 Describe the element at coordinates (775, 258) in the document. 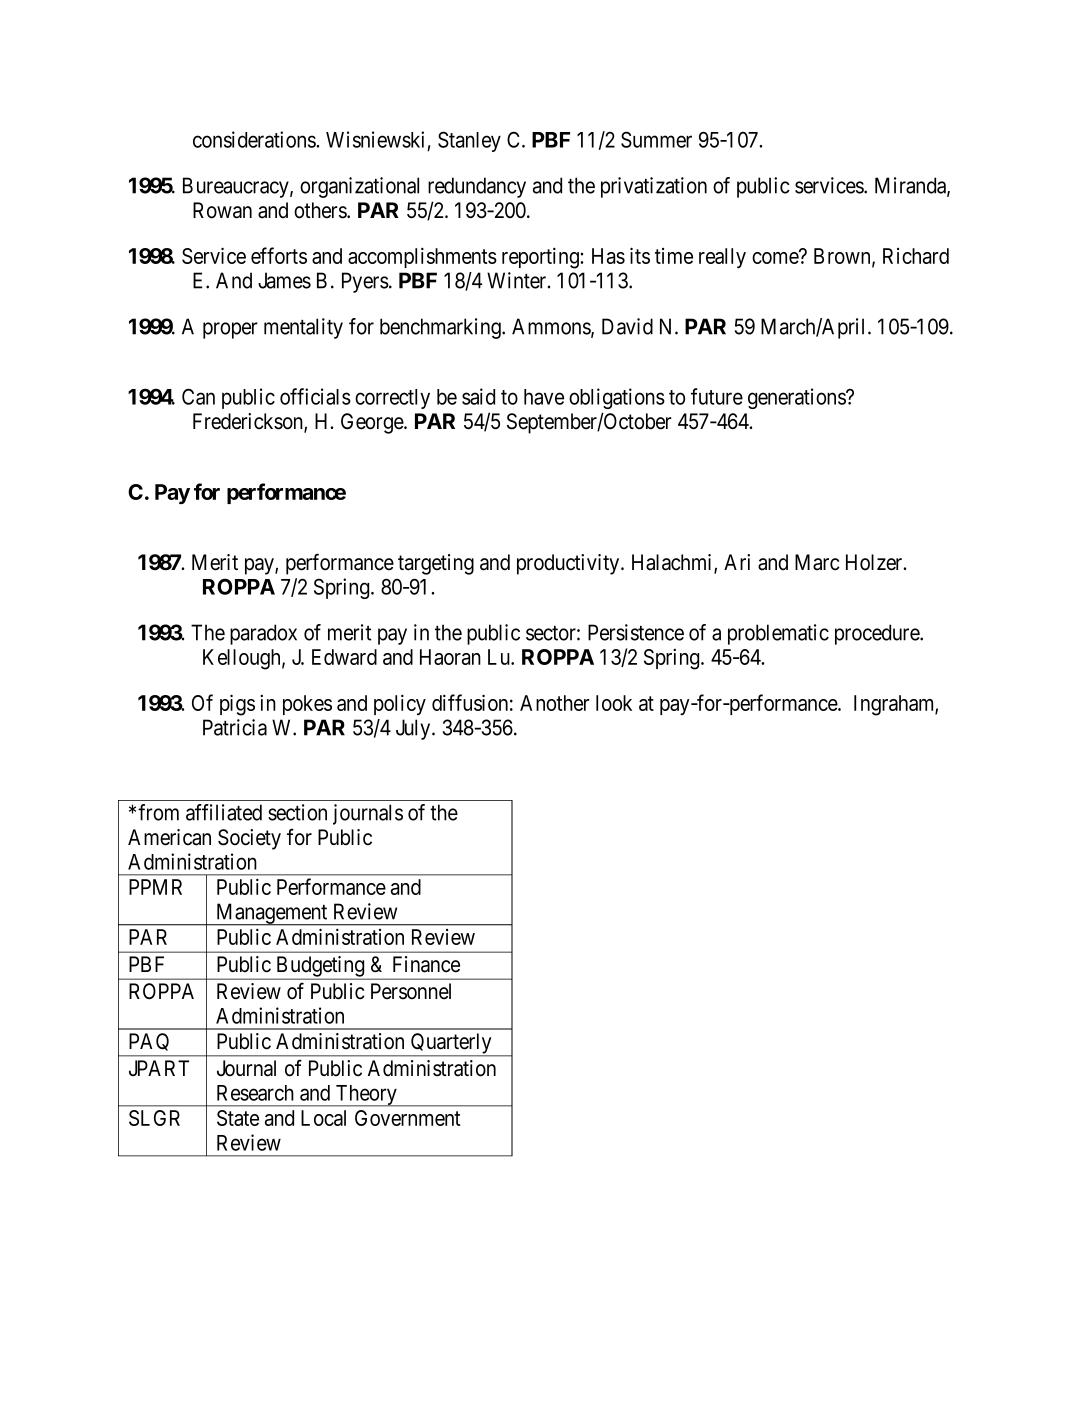

I see `come` at that location.
